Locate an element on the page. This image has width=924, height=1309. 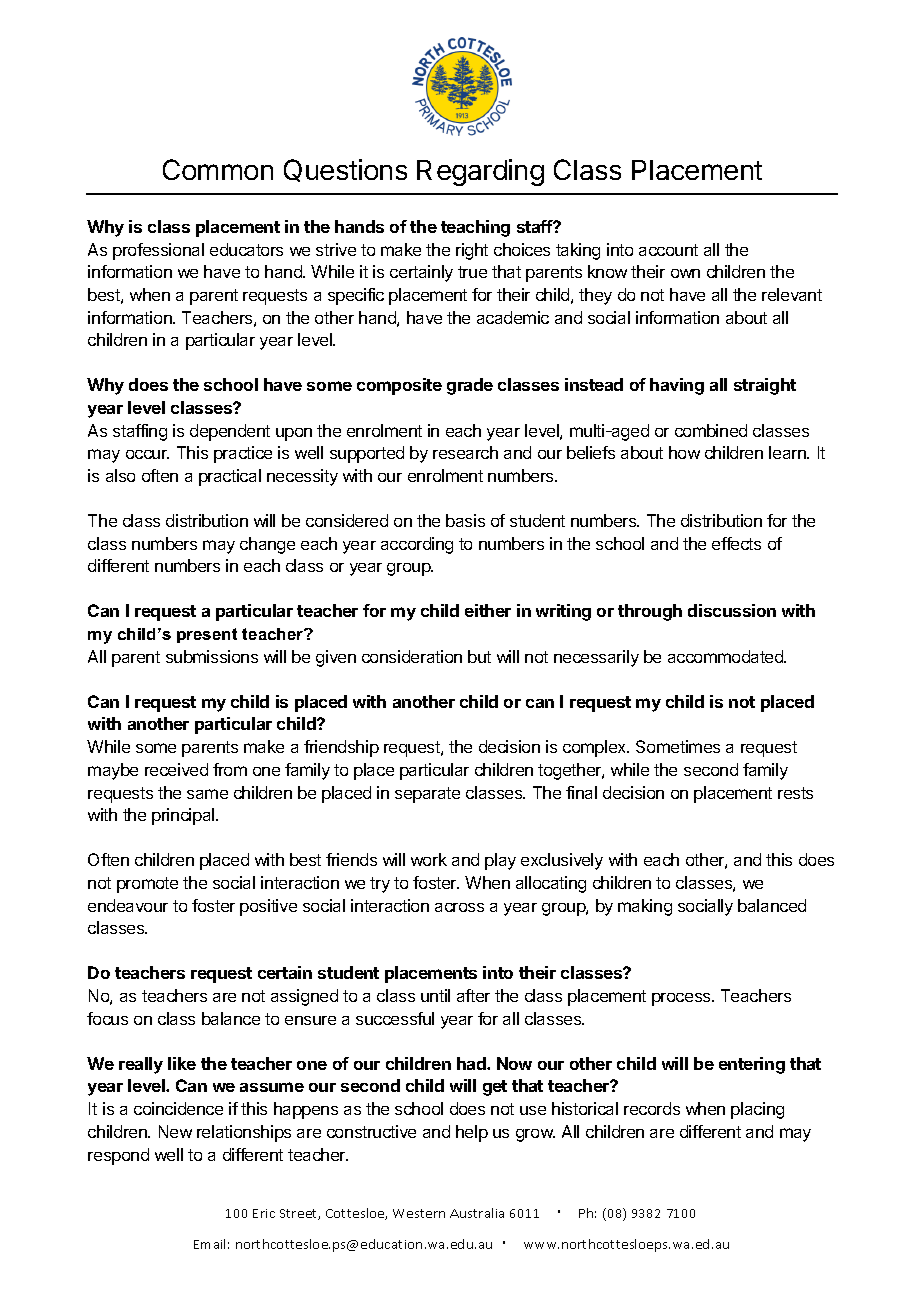
submissions is located at coordinates (212, 656).
